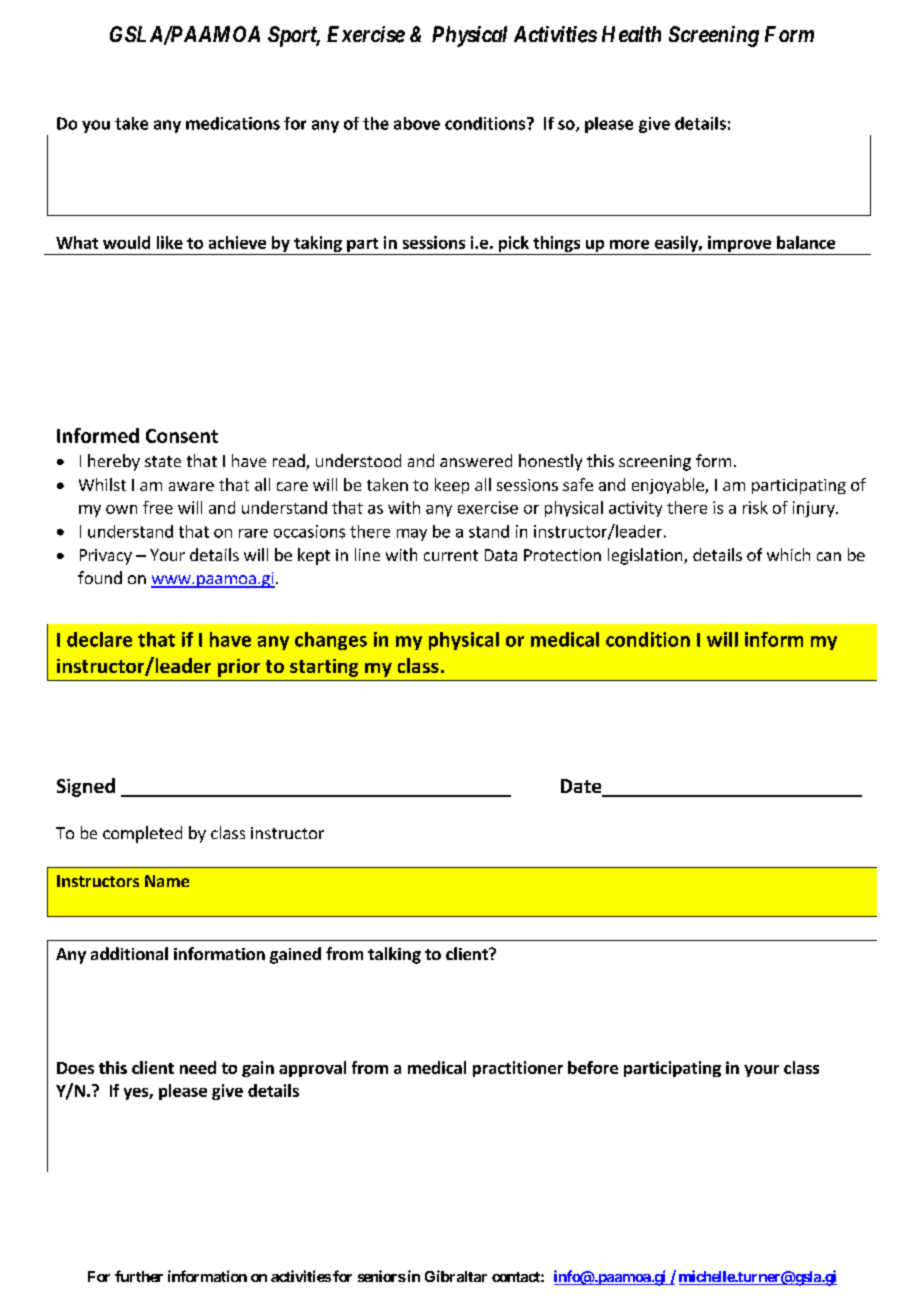  Describe the element at coordinates (631, 34) in the image. I see `Health` at that location.
